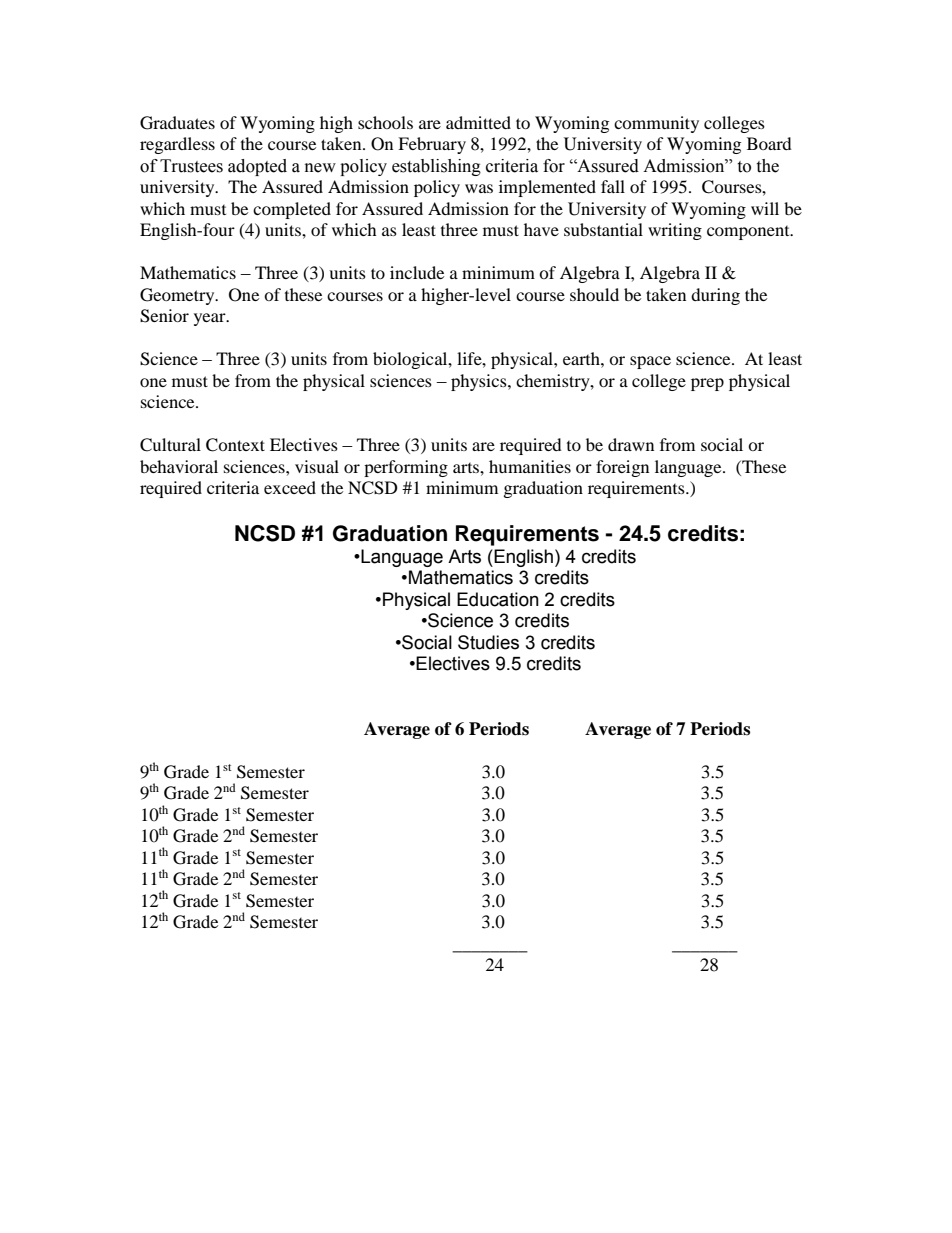 This image has width=952, height=1233. Describe the element at coordinates (417, 272) in the image. I see `include` at that location.
